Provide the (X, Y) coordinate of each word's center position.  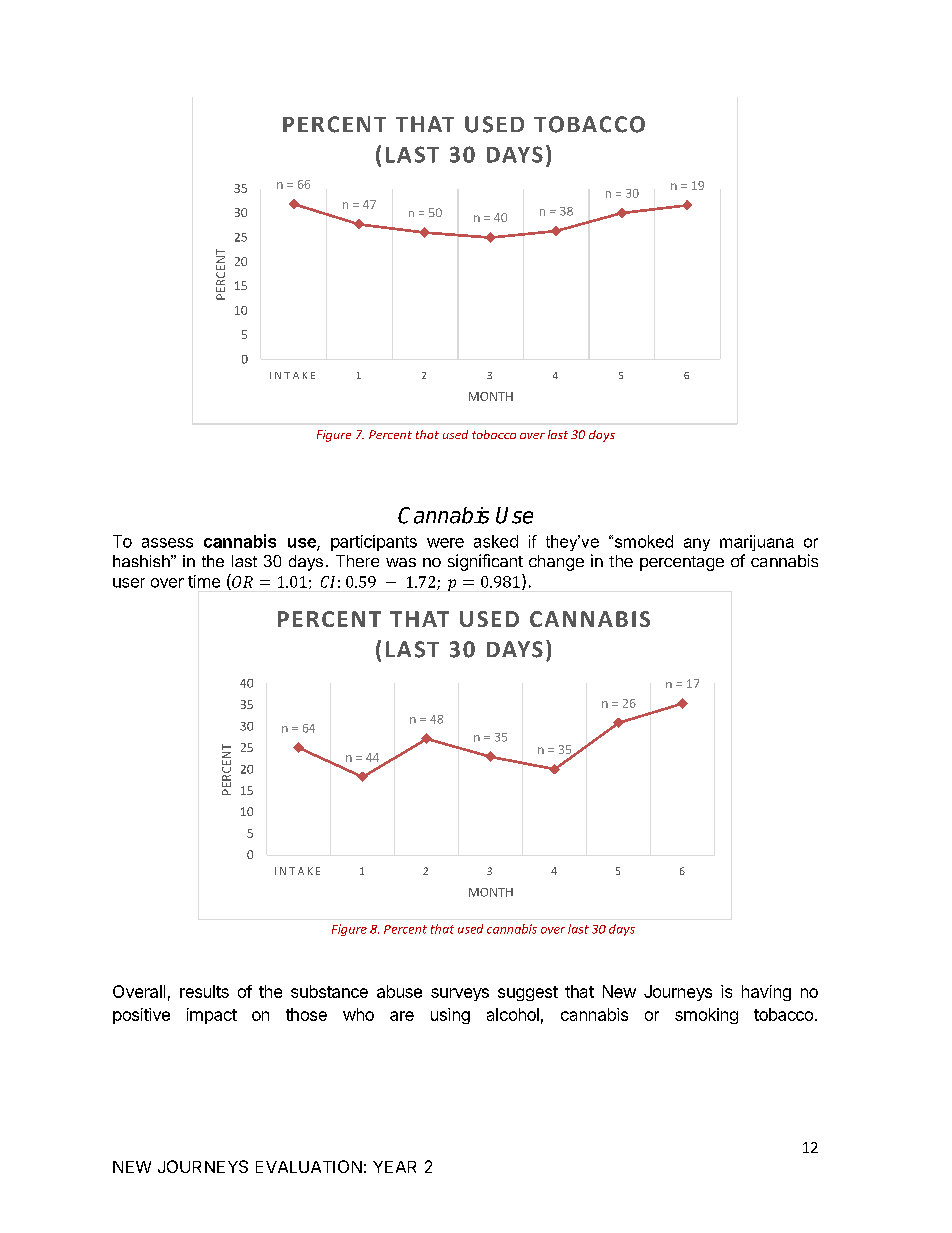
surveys (460, 994)
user (129, 583)
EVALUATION (309, 1166)
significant (485, 562)
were (445, 543)
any (697, 544)
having (766, 993)
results (204, 991)
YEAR (394, 1167)
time (204, 581)
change (556, 563)
